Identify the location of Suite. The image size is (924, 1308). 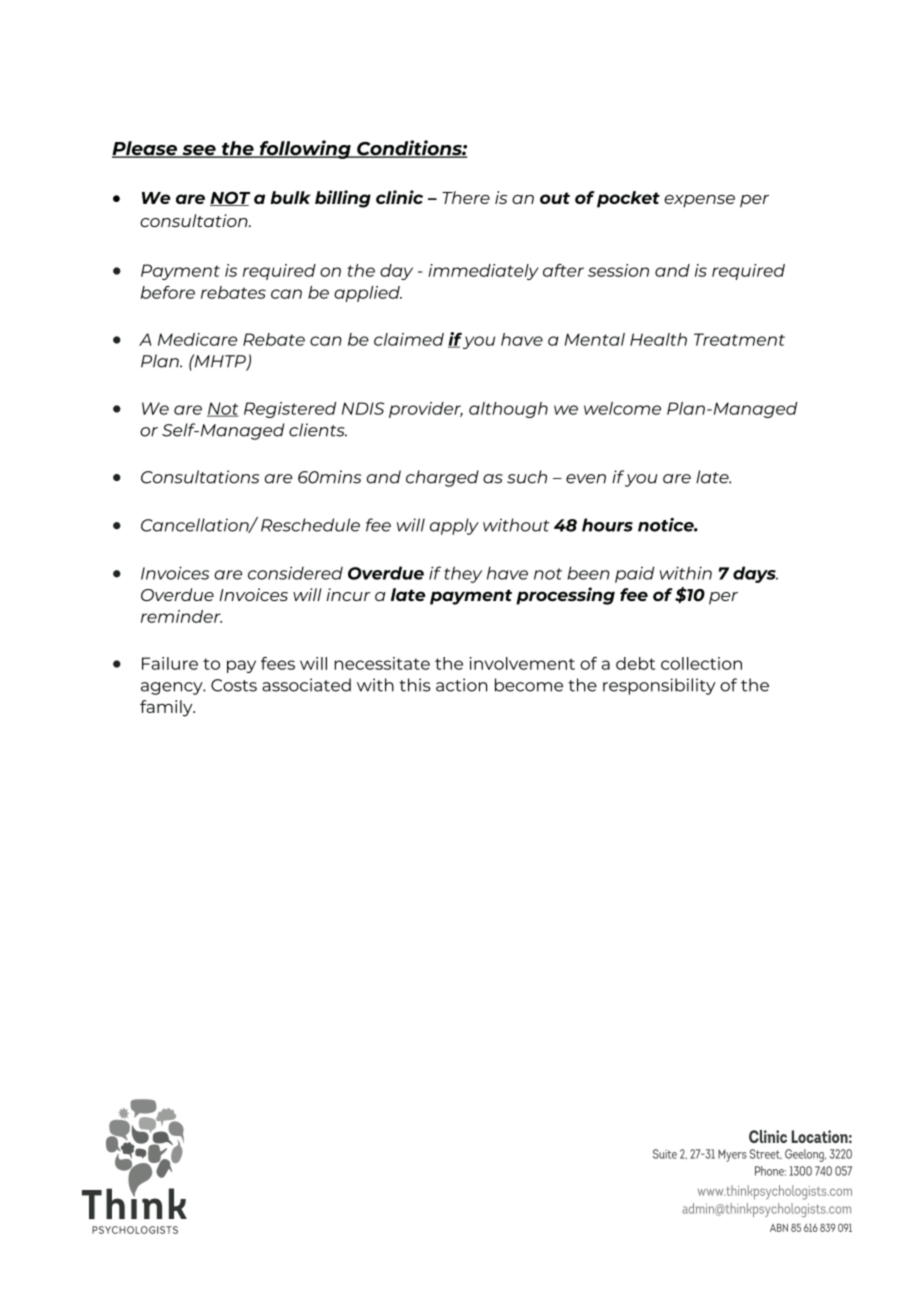
(665, 1154).
